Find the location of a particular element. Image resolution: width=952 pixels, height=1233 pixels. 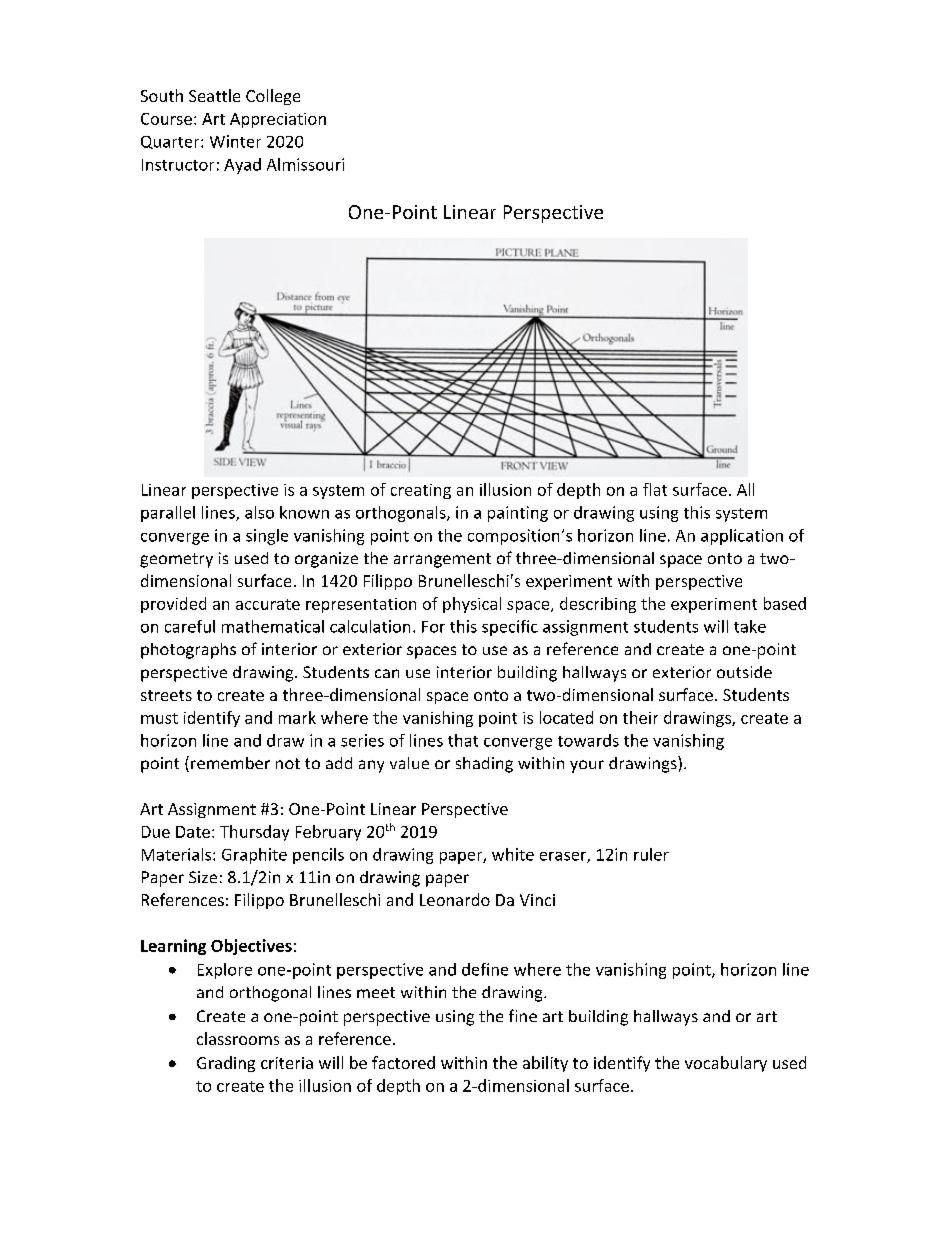

application is located at coordinates (742, 537).
